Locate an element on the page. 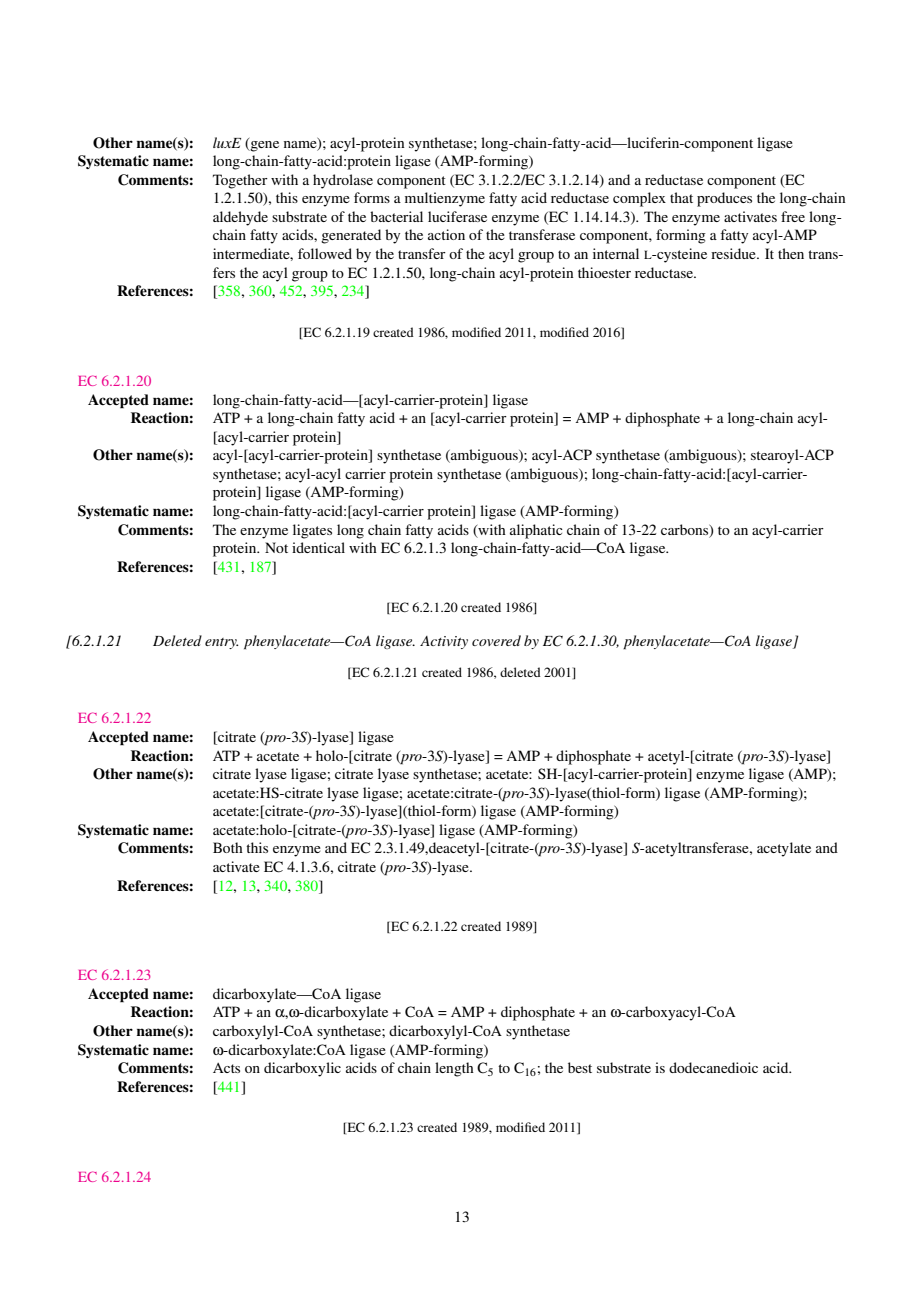 The height and width of the document is (1308, 924). aliphatic is located at coordinates (536, 531).
